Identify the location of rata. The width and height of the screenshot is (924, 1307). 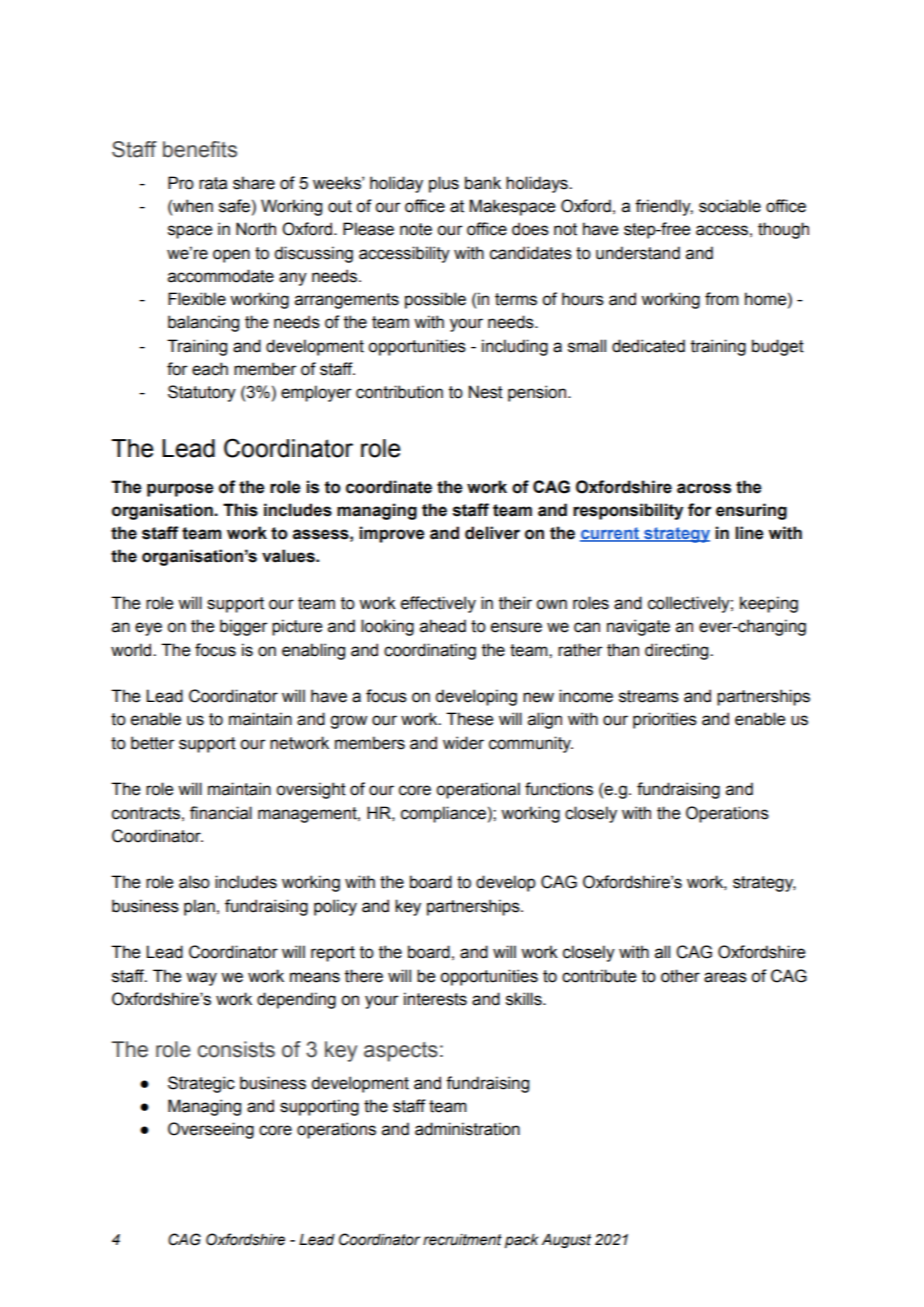
(213, 183).
